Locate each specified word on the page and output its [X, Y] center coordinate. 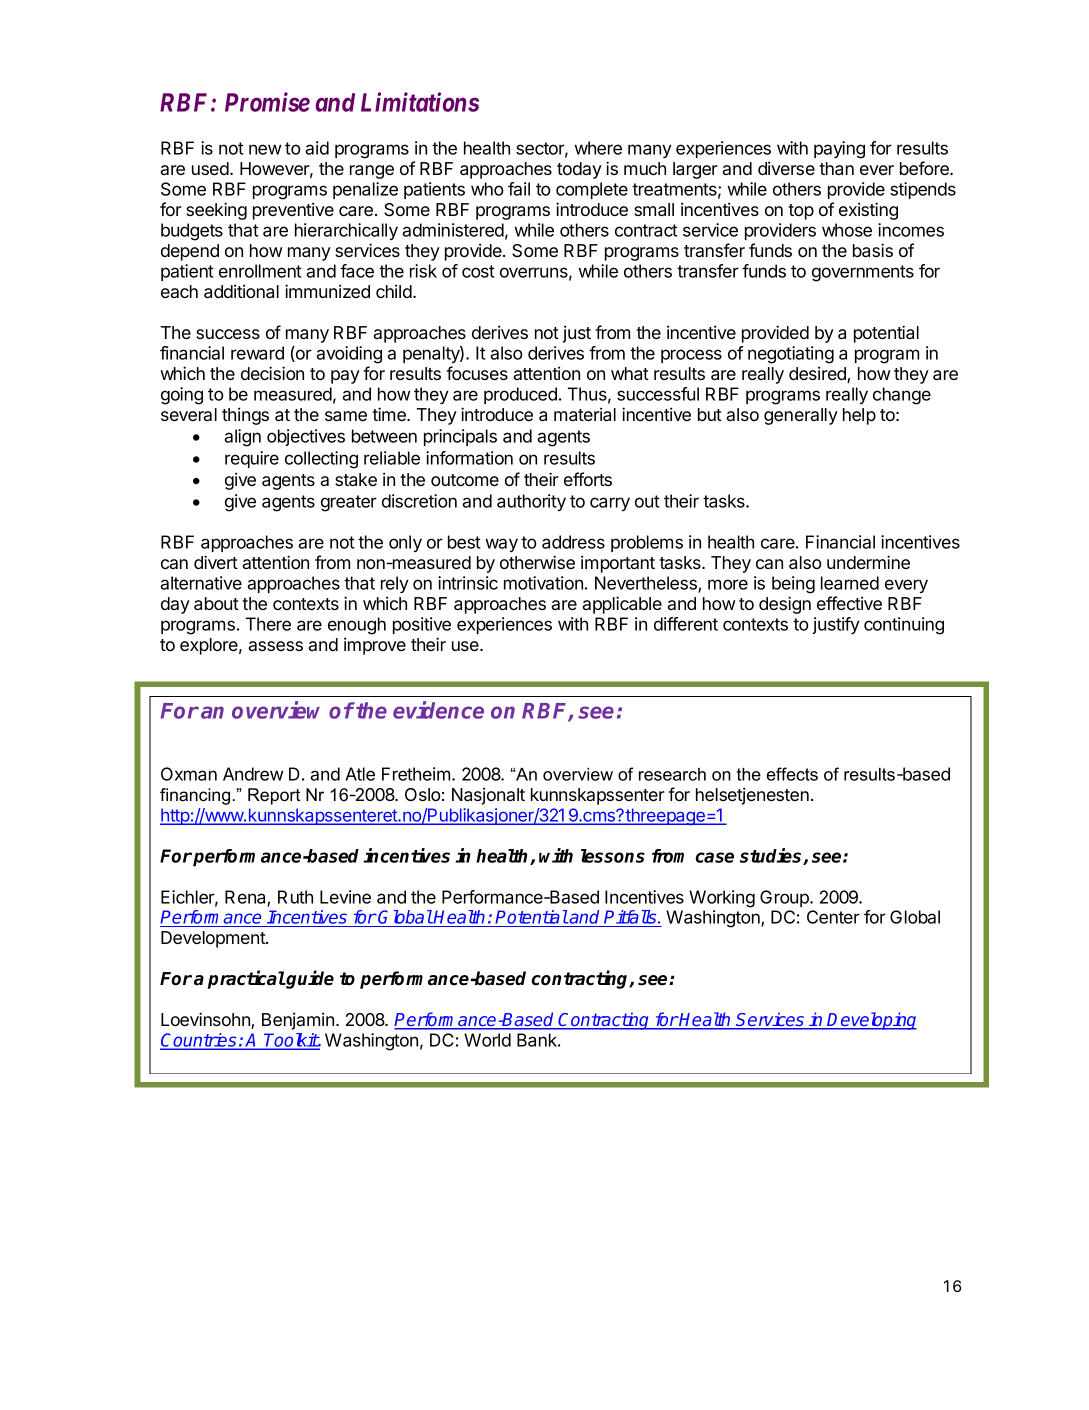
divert [216, 562]
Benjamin [298, 1021]
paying [839, 150]
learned [850, 583]
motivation [543, 583]
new [265, 149]
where [598, 148]
